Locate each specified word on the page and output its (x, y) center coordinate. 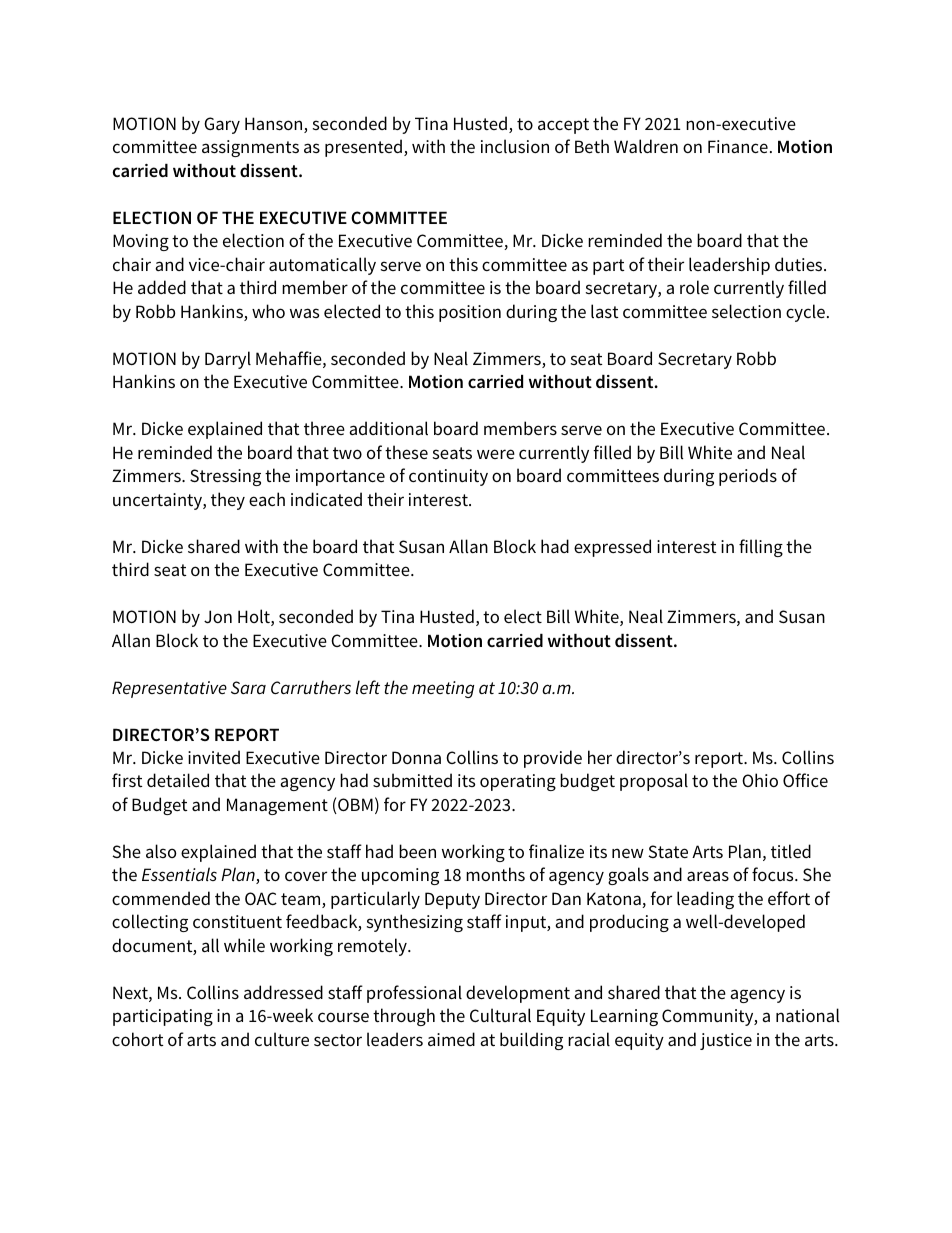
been (417, 851)
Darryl (228, 360)
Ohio (760, 780)
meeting (443, 689)
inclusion (515, 146)
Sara (248, 688)
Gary (222, 125)
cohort (137, 1039)
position (470, 313)
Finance (738, 146)
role (694, 287)
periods (748, 477)
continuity (448, 477)
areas (708, 876)
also (161, 851)
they (228, 501)
